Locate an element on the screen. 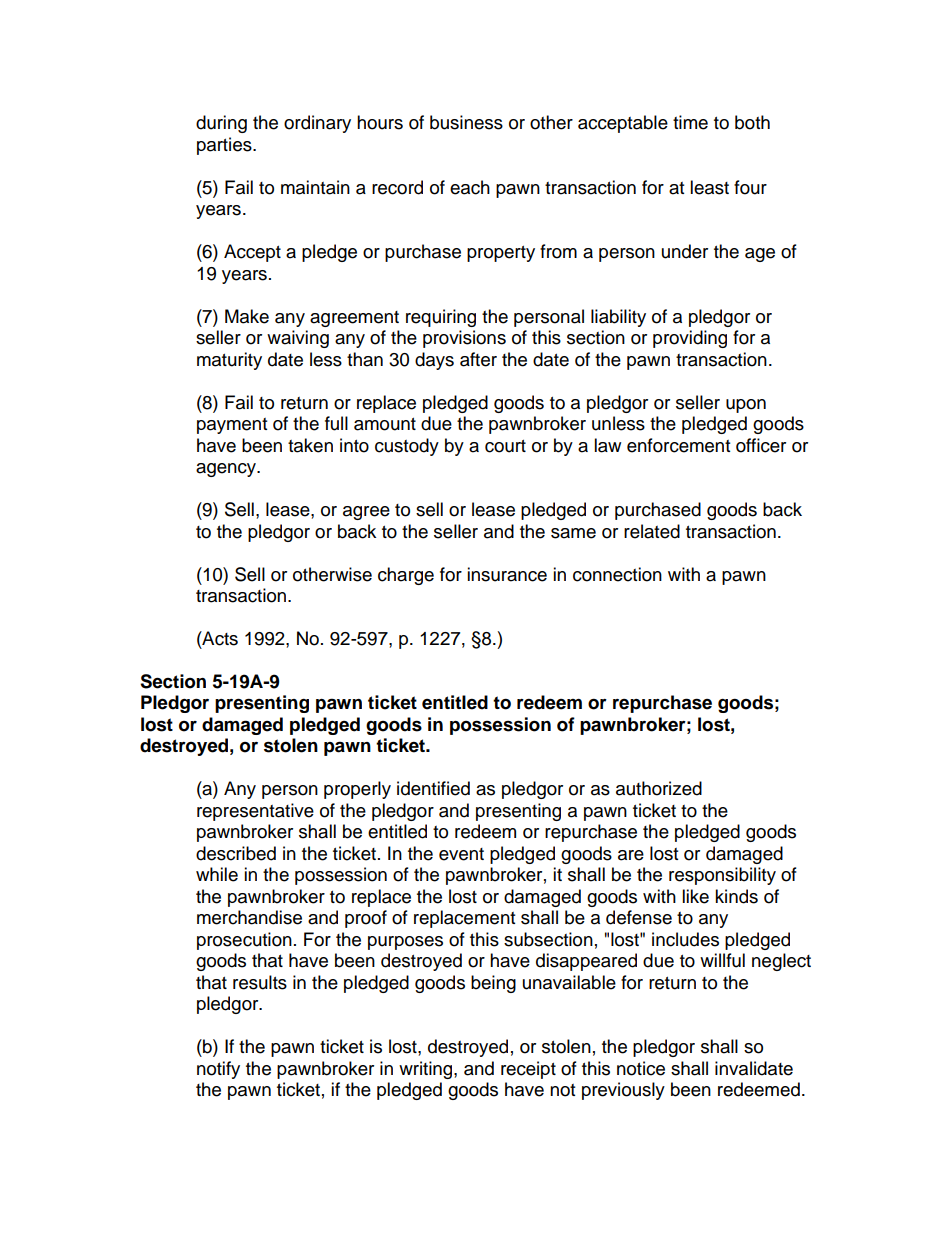  connection is located at coordinates (617, 574).
